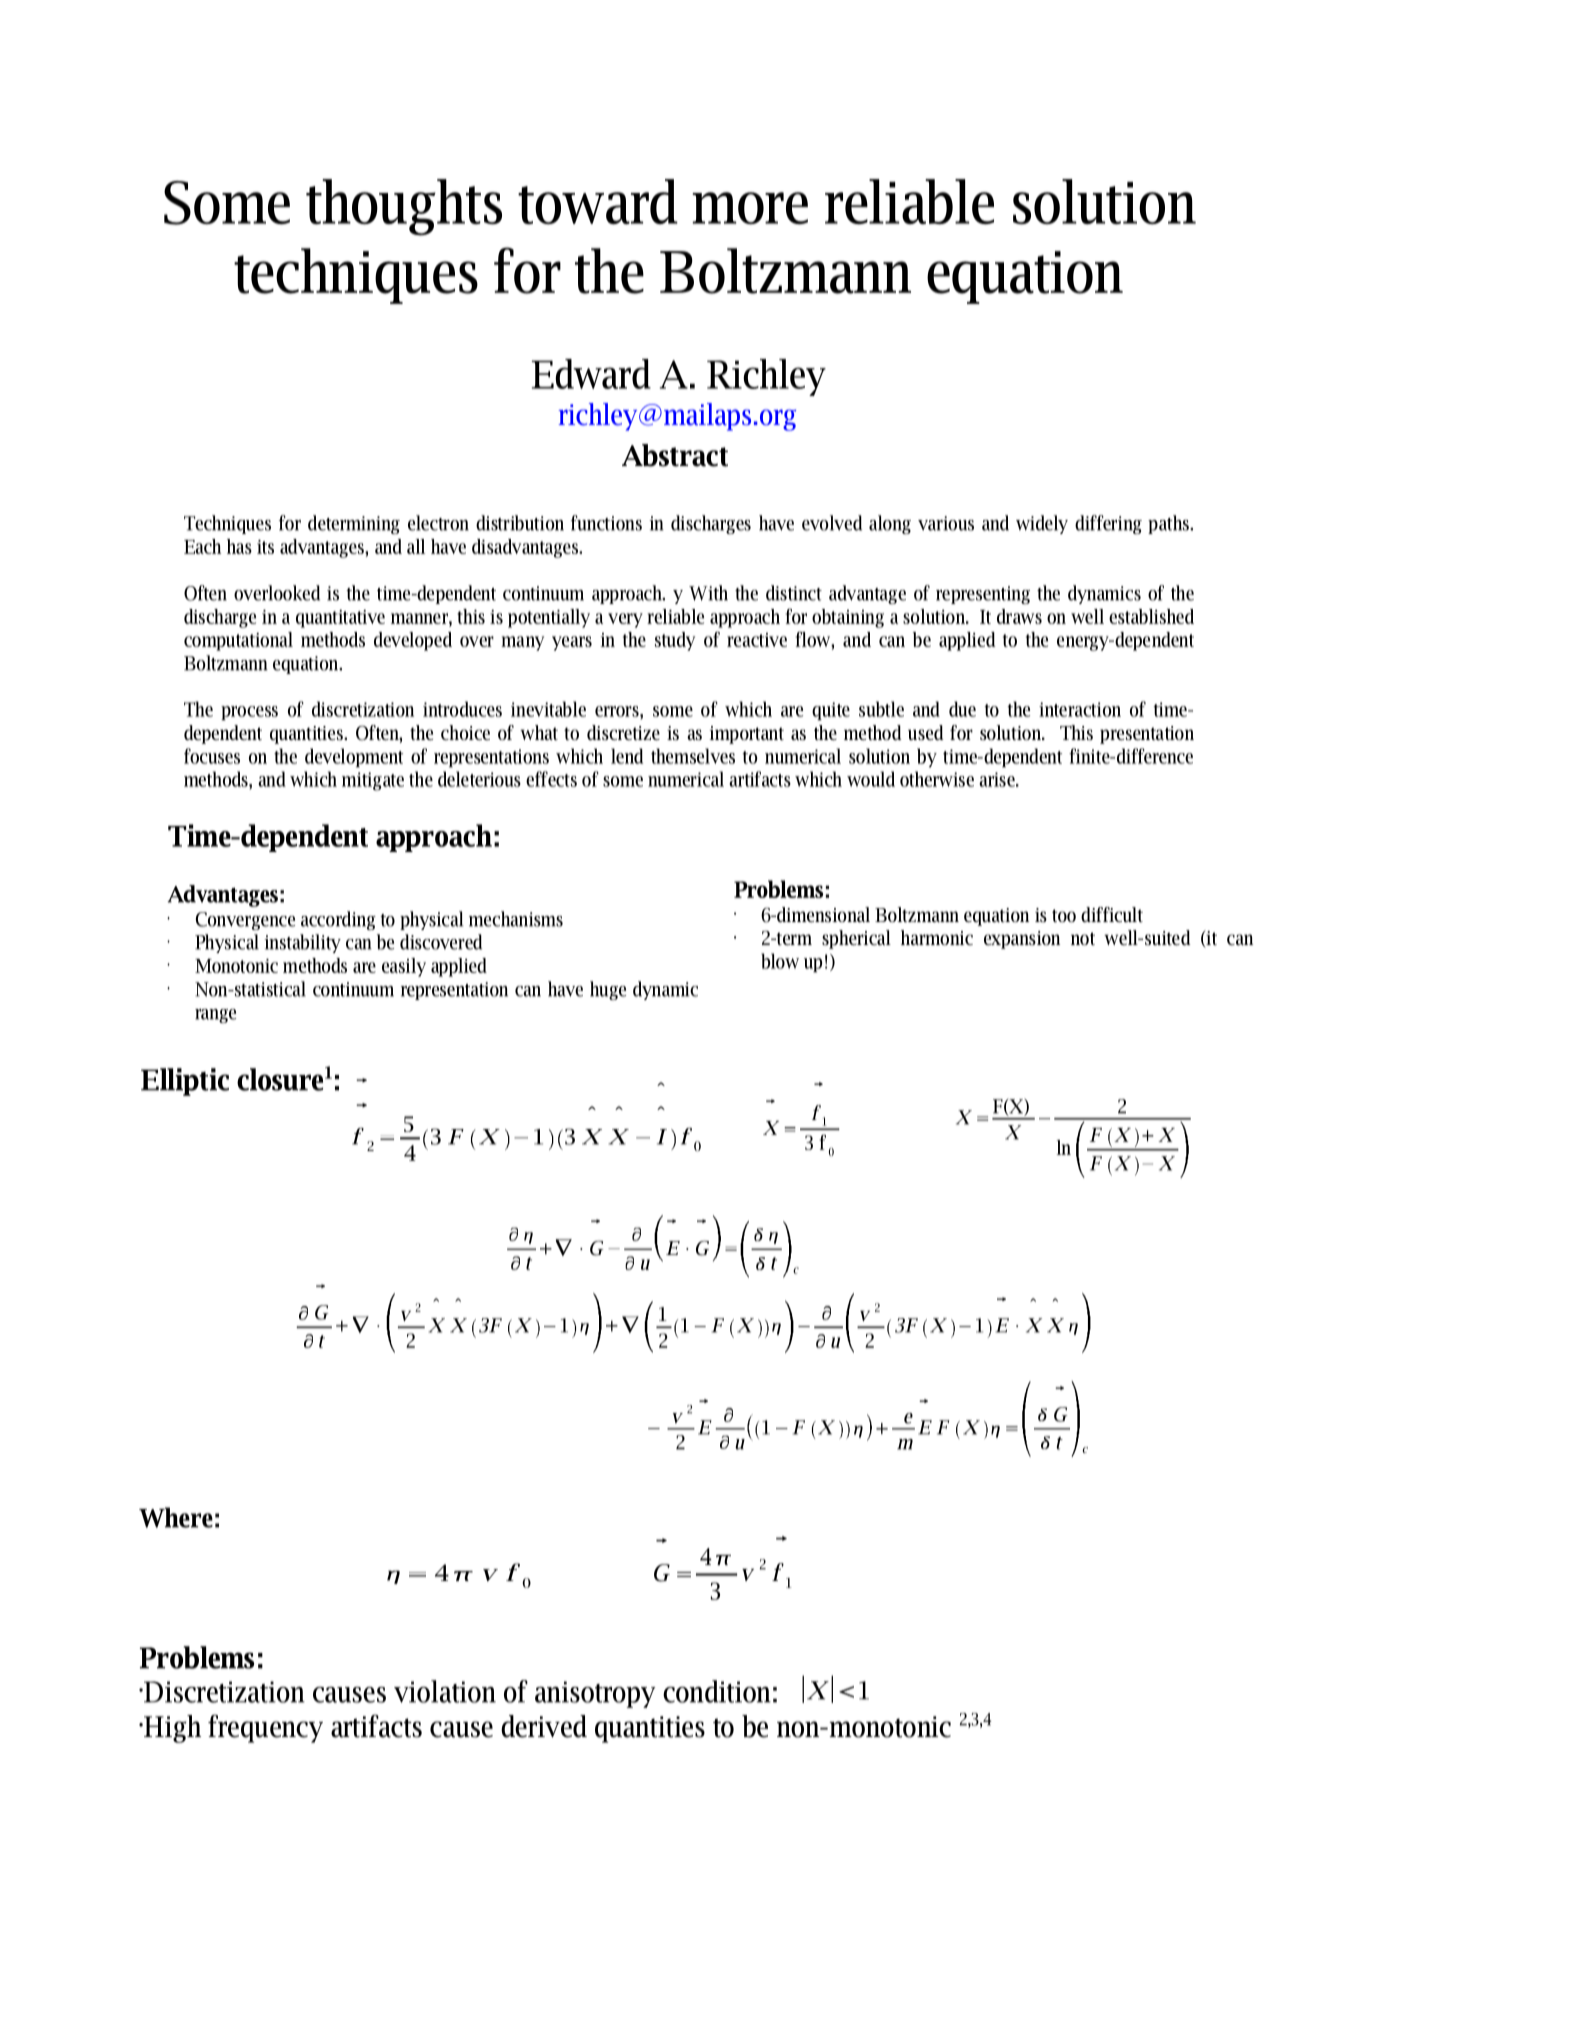 This screenshot has width=1578, height=2042. Describe the element at coordinates (404, 207) in the screenshot. I see `thoughts` at that location.
